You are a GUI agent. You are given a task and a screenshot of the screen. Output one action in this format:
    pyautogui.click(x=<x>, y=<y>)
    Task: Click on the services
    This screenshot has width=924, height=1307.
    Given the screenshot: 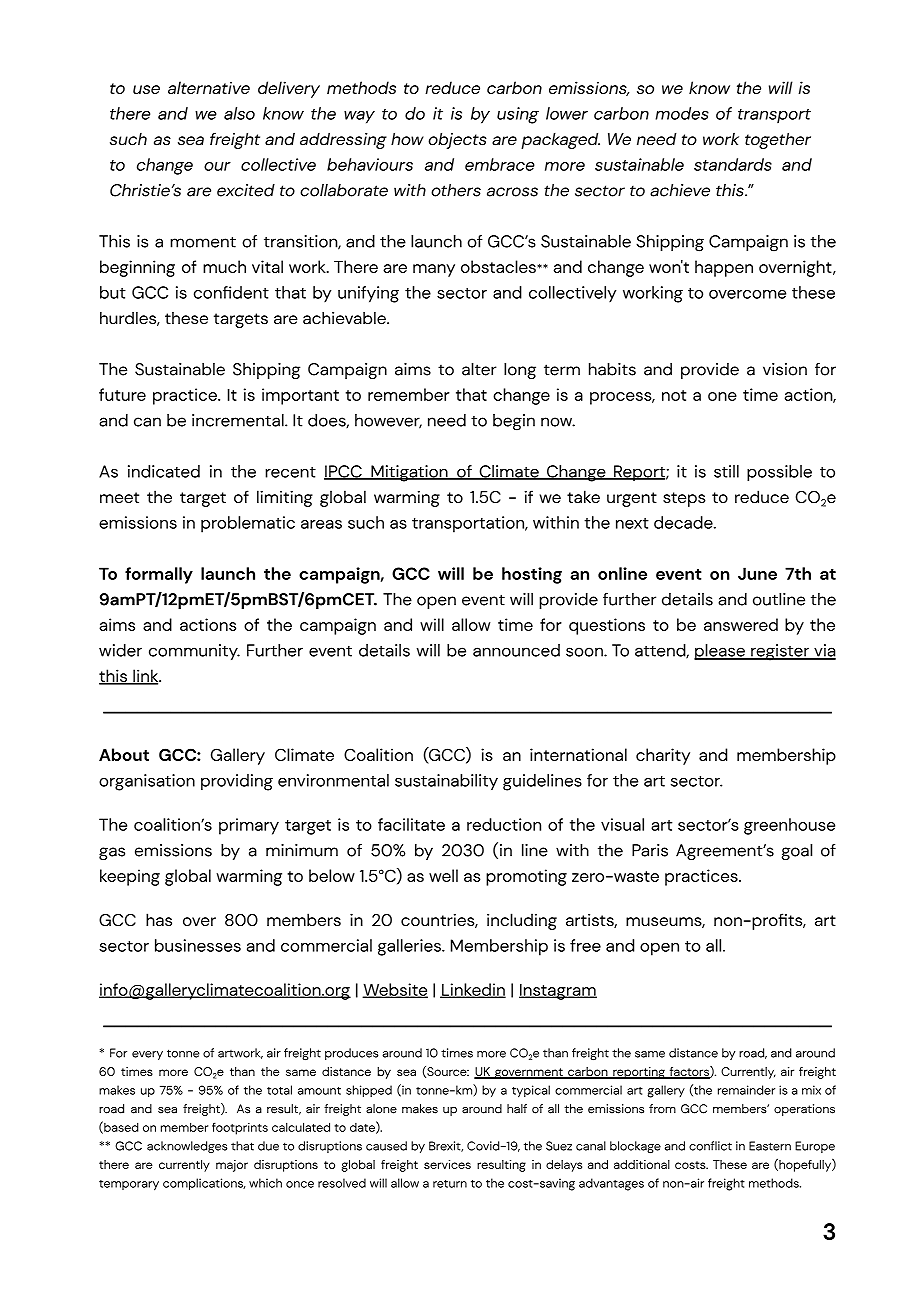 What is the action you would take?
    pyautogui.click(x=447, y=1164)
